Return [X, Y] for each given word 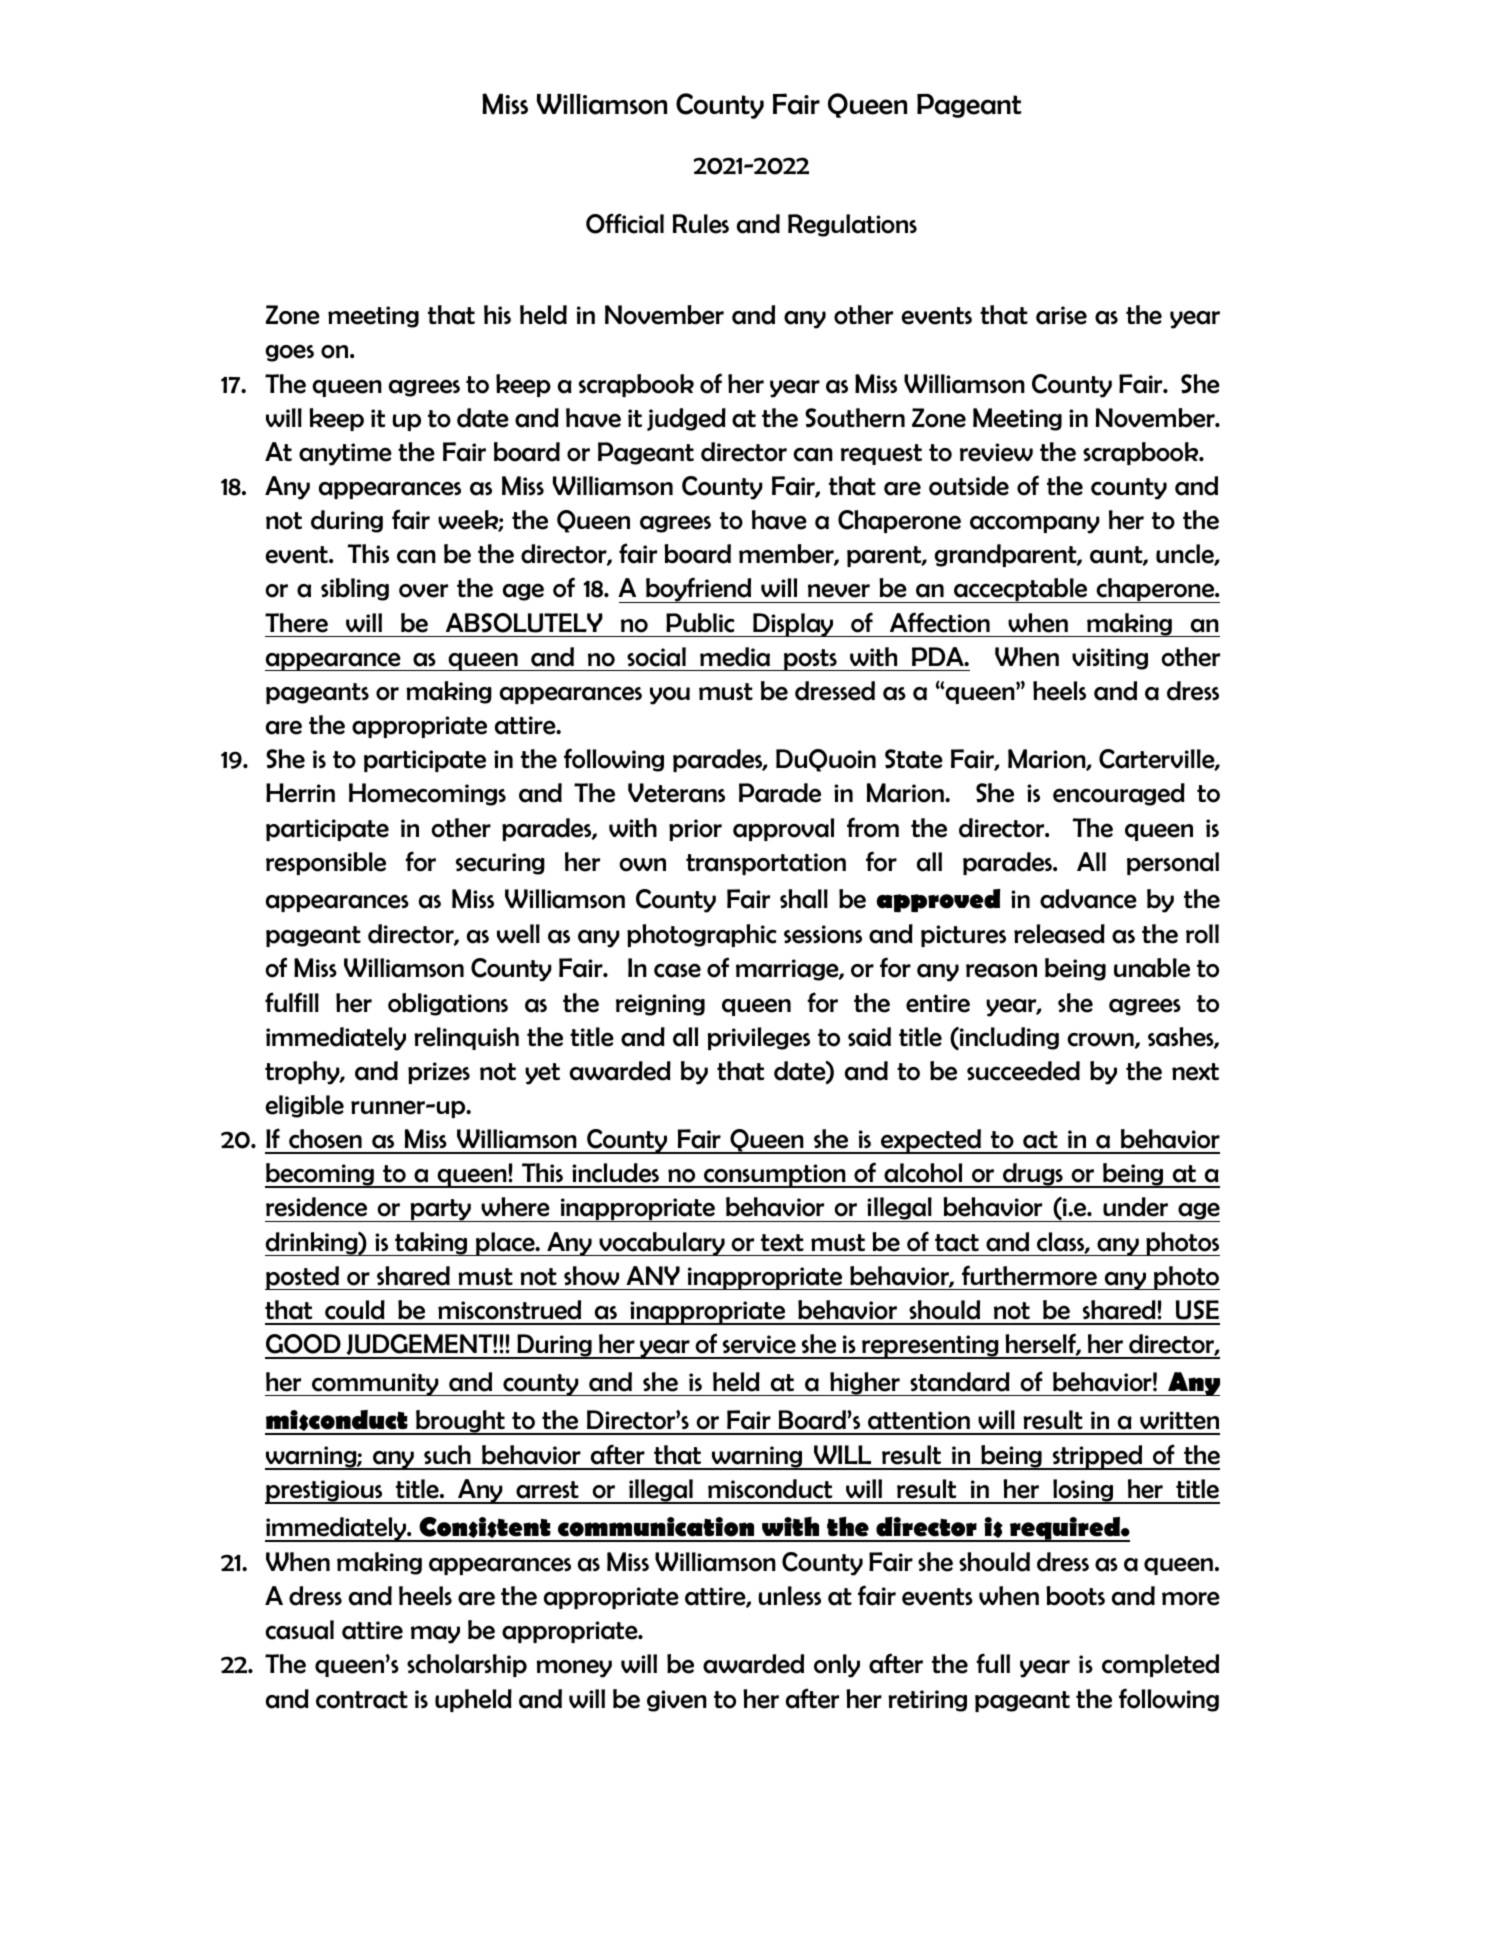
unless [789, 1596]
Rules [701, 224]
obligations [448, 1004]
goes [289, 353]
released [1059, 934]
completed [1160, 1665]
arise [1061, 315]
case [677, 970]
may [435, 1635]
